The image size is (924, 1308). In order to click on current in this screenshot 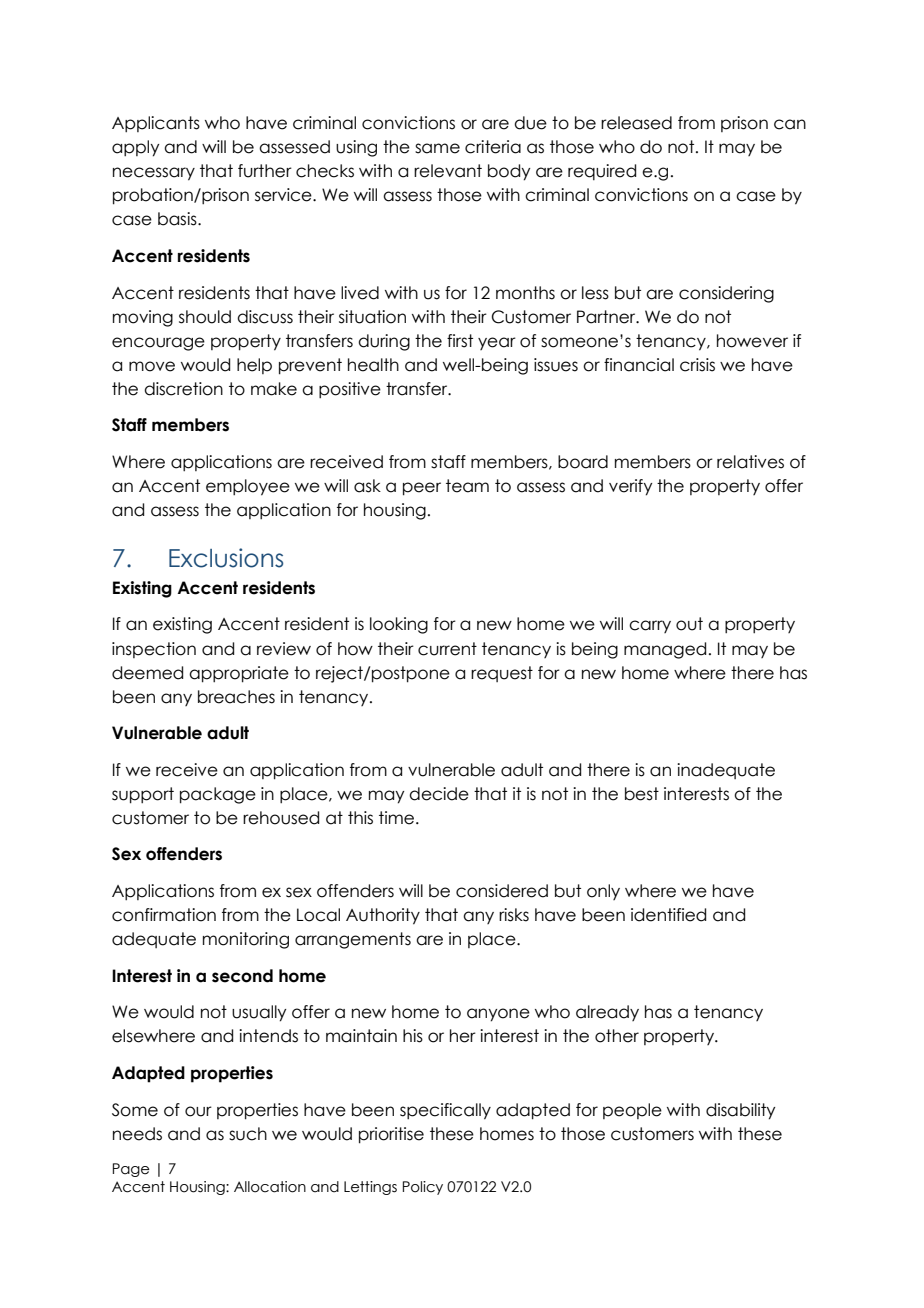, I will do `click(447, 649)`.
